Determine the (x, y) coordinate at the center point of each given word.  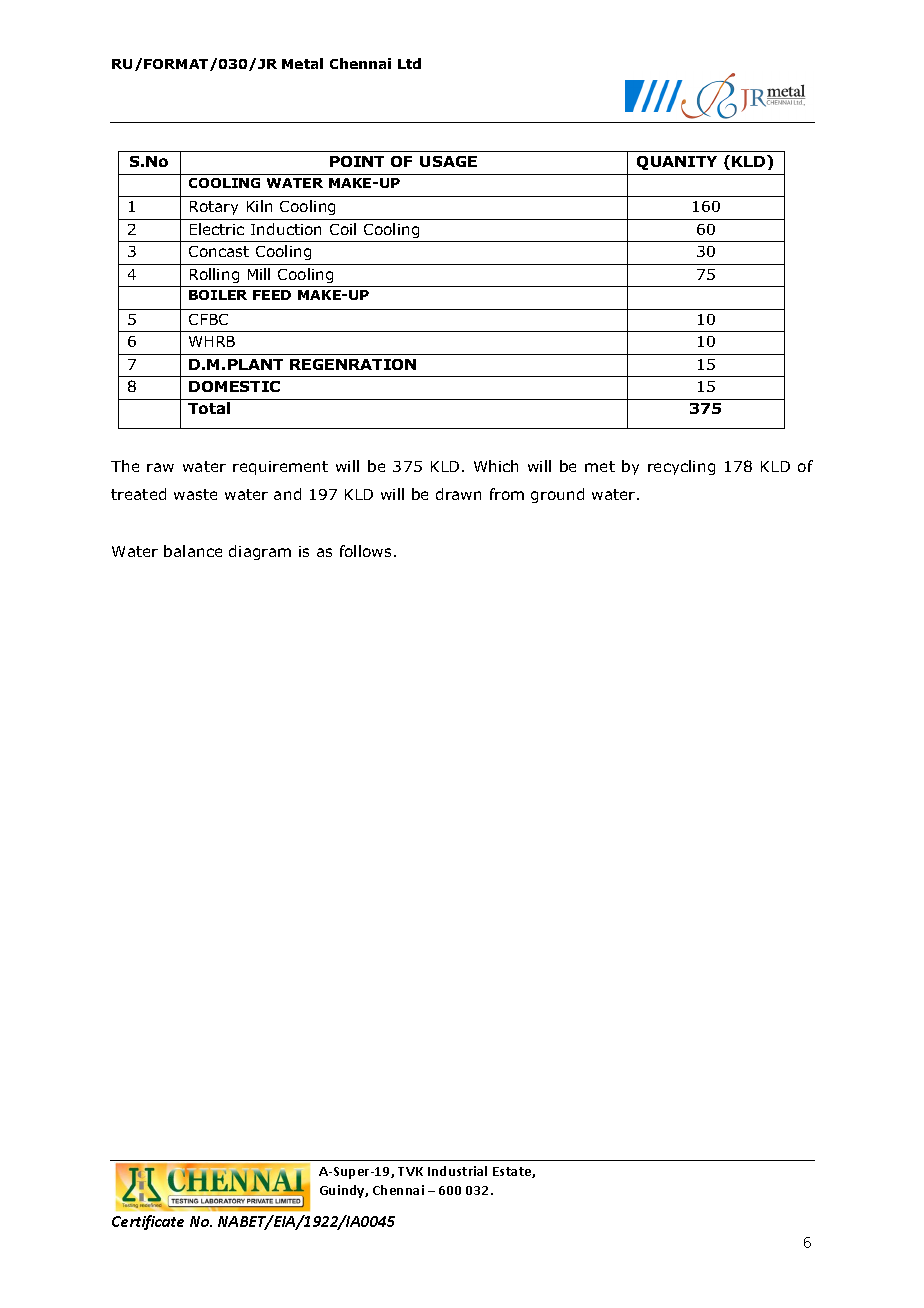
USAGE (448, 161)
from (507, 494)
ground (557, 495)
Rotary (214, 208)
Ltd (409, 63)
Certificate (148, 1222)
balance (193, 551)
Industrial (457, 1171)
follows (365, 551)
